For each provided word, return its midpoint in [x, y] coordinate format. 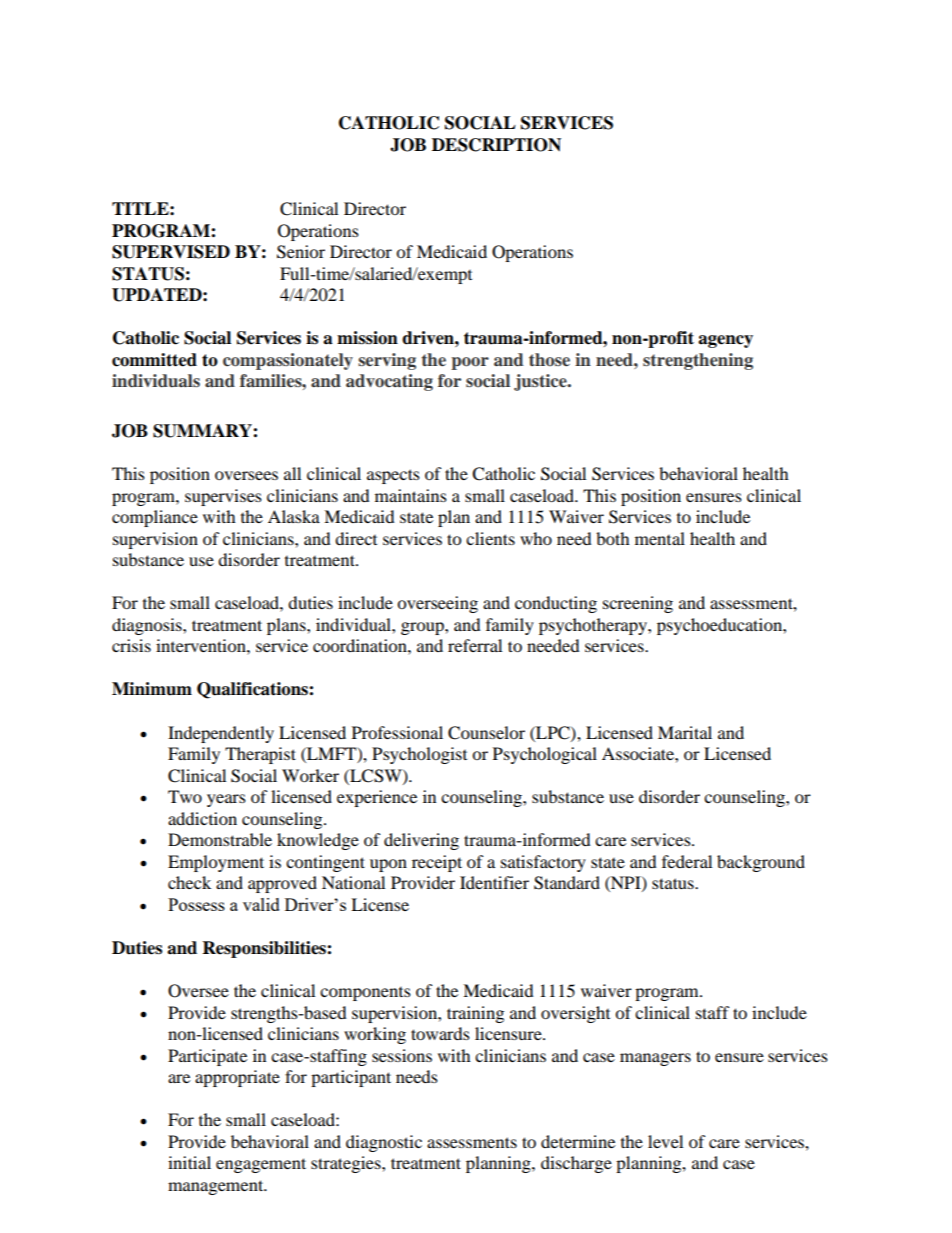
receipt [437, 863]
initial [189, 1162]
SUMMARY [203, 431]
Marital [685, 732]
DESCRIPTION [496, 145]
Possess [196, 904]
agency [725, 341]
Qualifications [253, 690]
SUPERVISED [171, 252]
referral [475, 645]
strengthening [698, 361]
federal [687, 861]
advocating [389, 382]
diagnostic [384, 1143]
